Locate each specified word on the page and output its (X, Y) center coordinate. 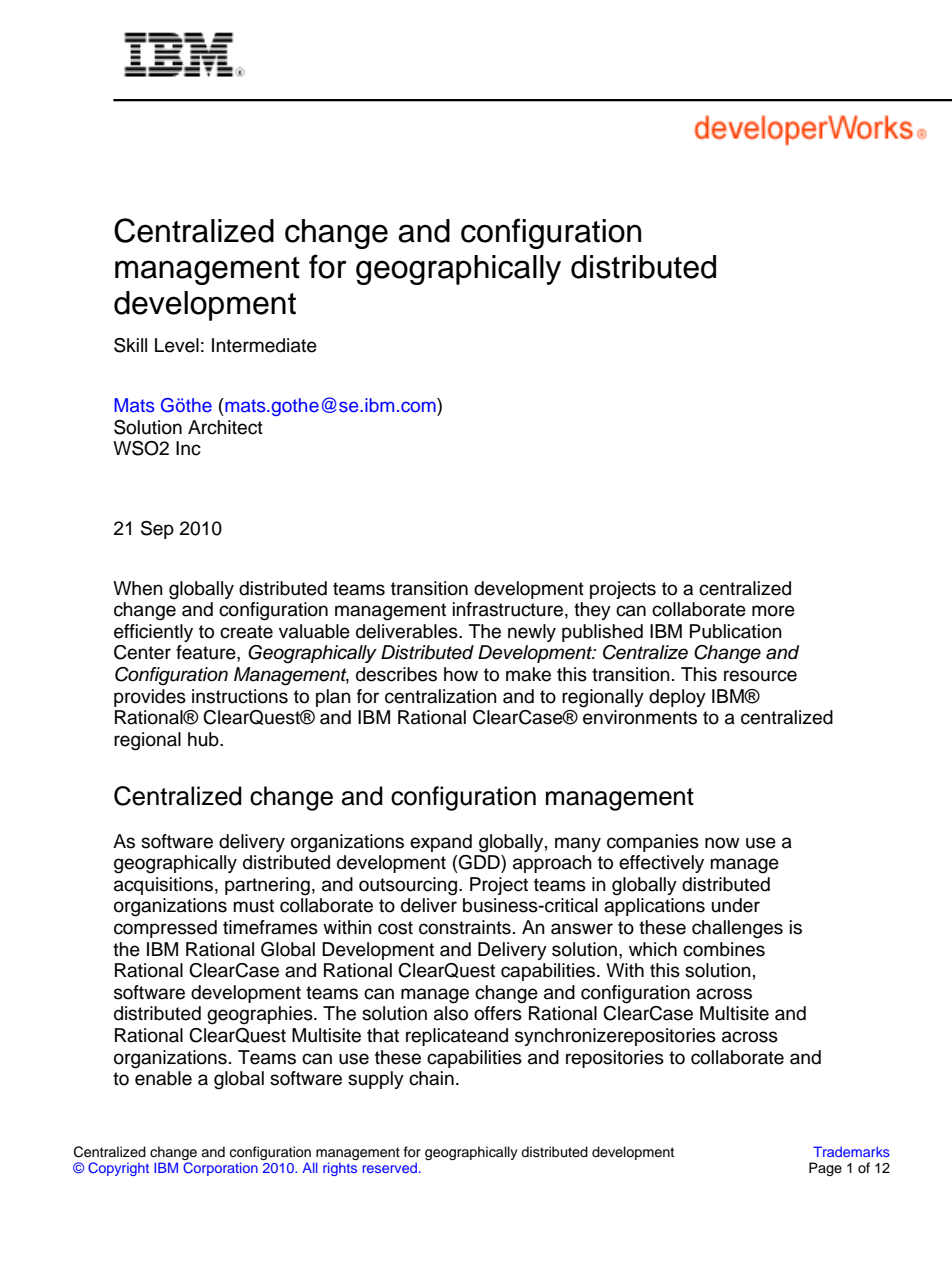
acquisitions (163, 886)
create (246, 632)
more (773, 611)
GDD (479, 862)
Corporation (220, 1169)
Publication (736, 631)
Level (177, 345)
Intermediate (264, 345)
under (736, 905)
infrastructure (508, 609)
